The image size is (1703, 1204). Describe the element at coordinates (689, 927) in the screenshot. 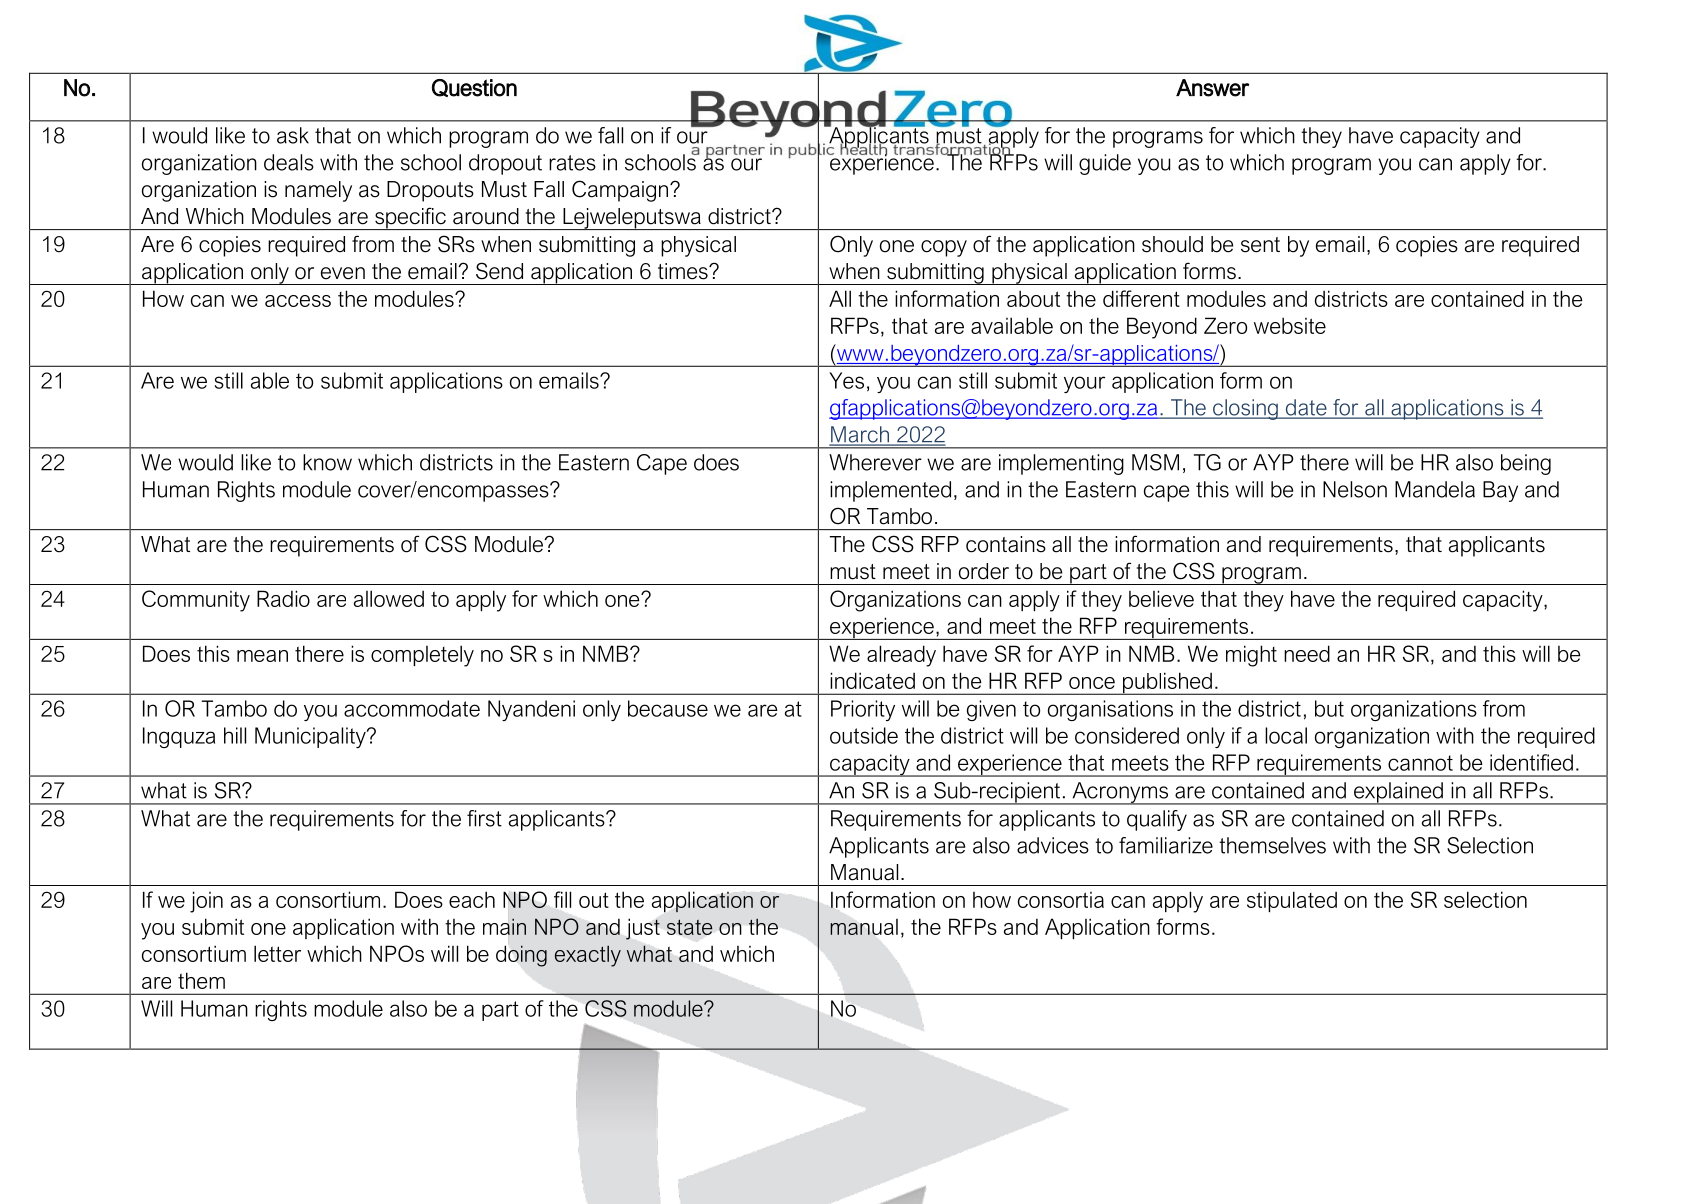

I see `state` at that location.
